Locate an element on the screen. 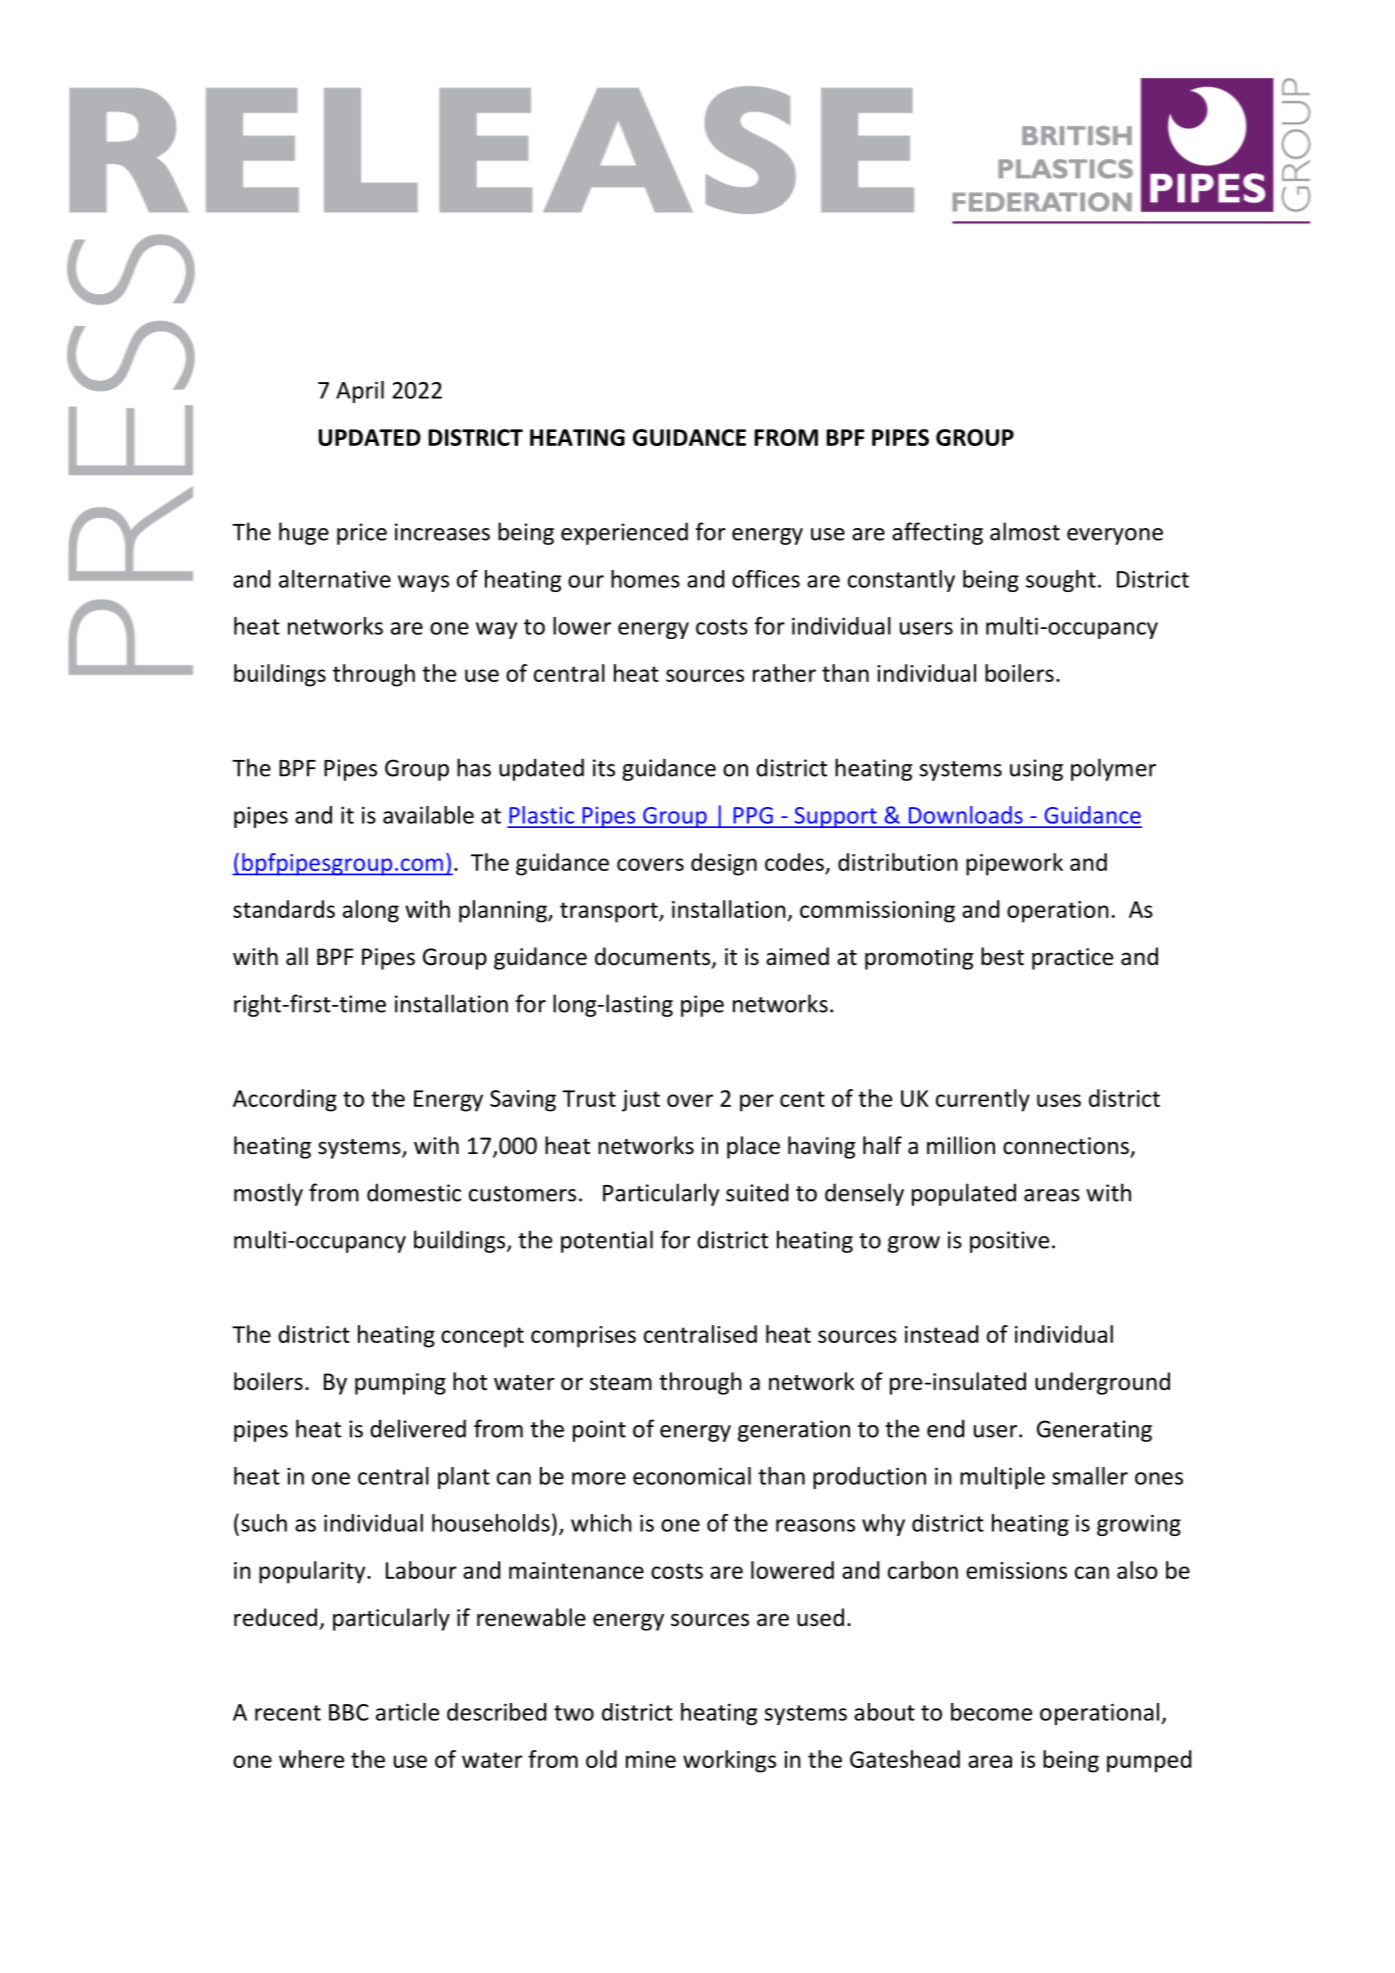 Image resolution: width=1395 pixels, height=1973 pixels. BBC is located at coordinates (349, 1712).
